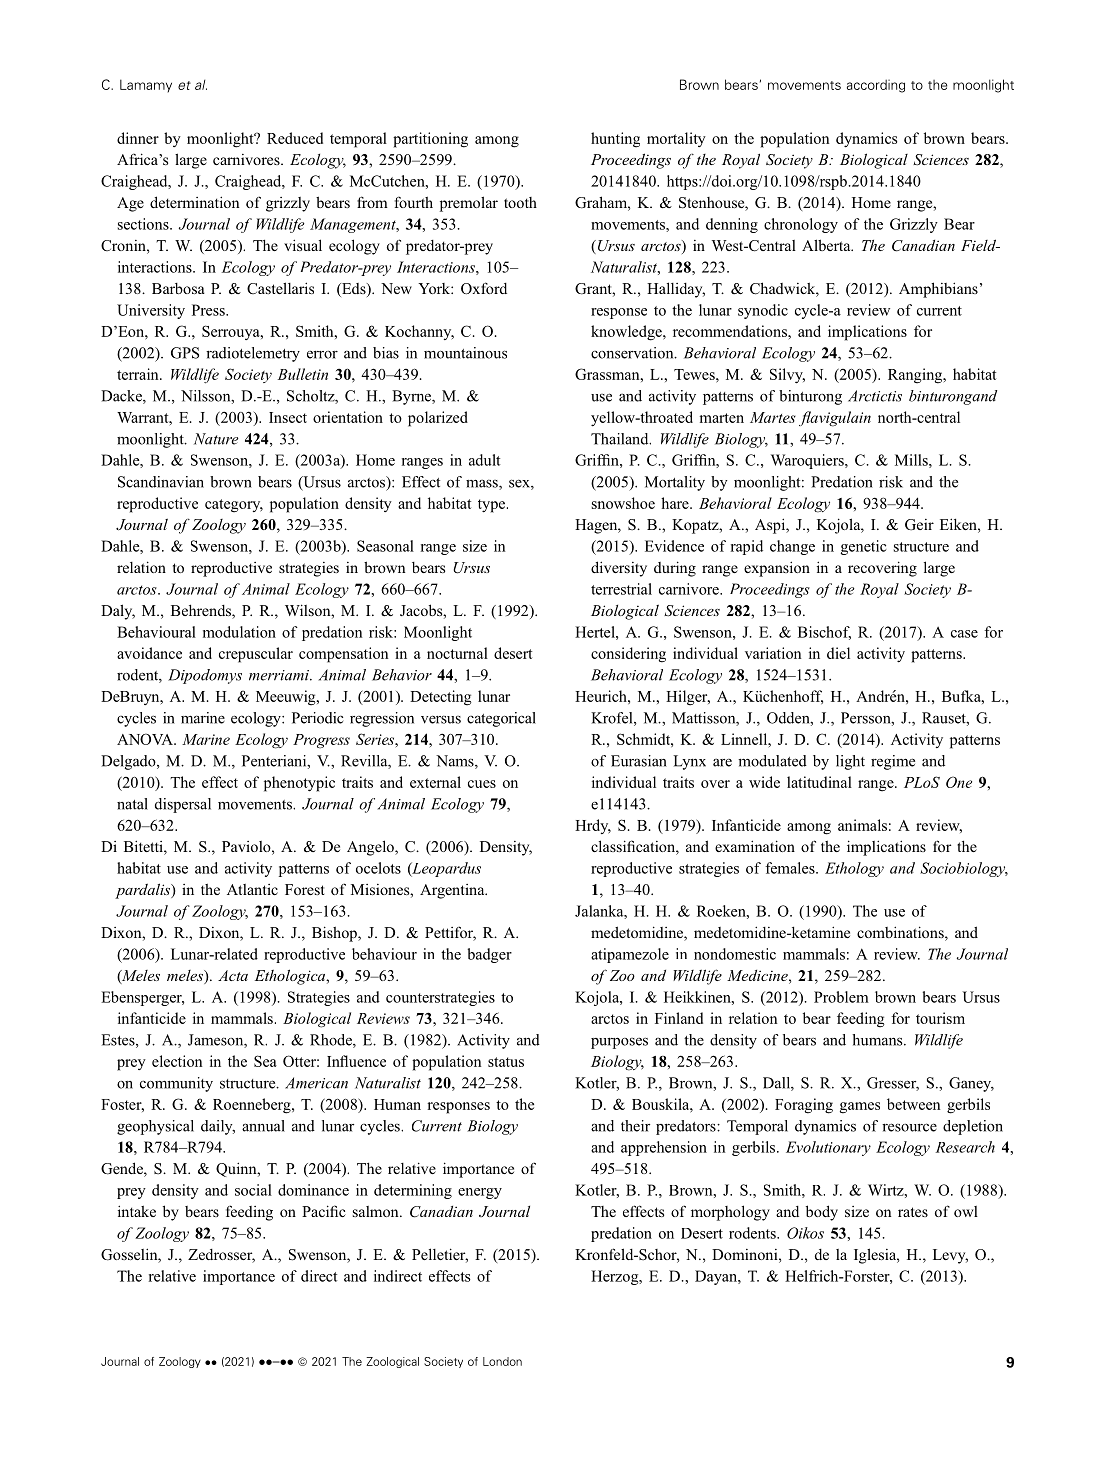 This document has width=1116, height=1466. What do you see at coordinates (295, 138) in the document?
I see `Reduced` at bounding box center [295, 138].
